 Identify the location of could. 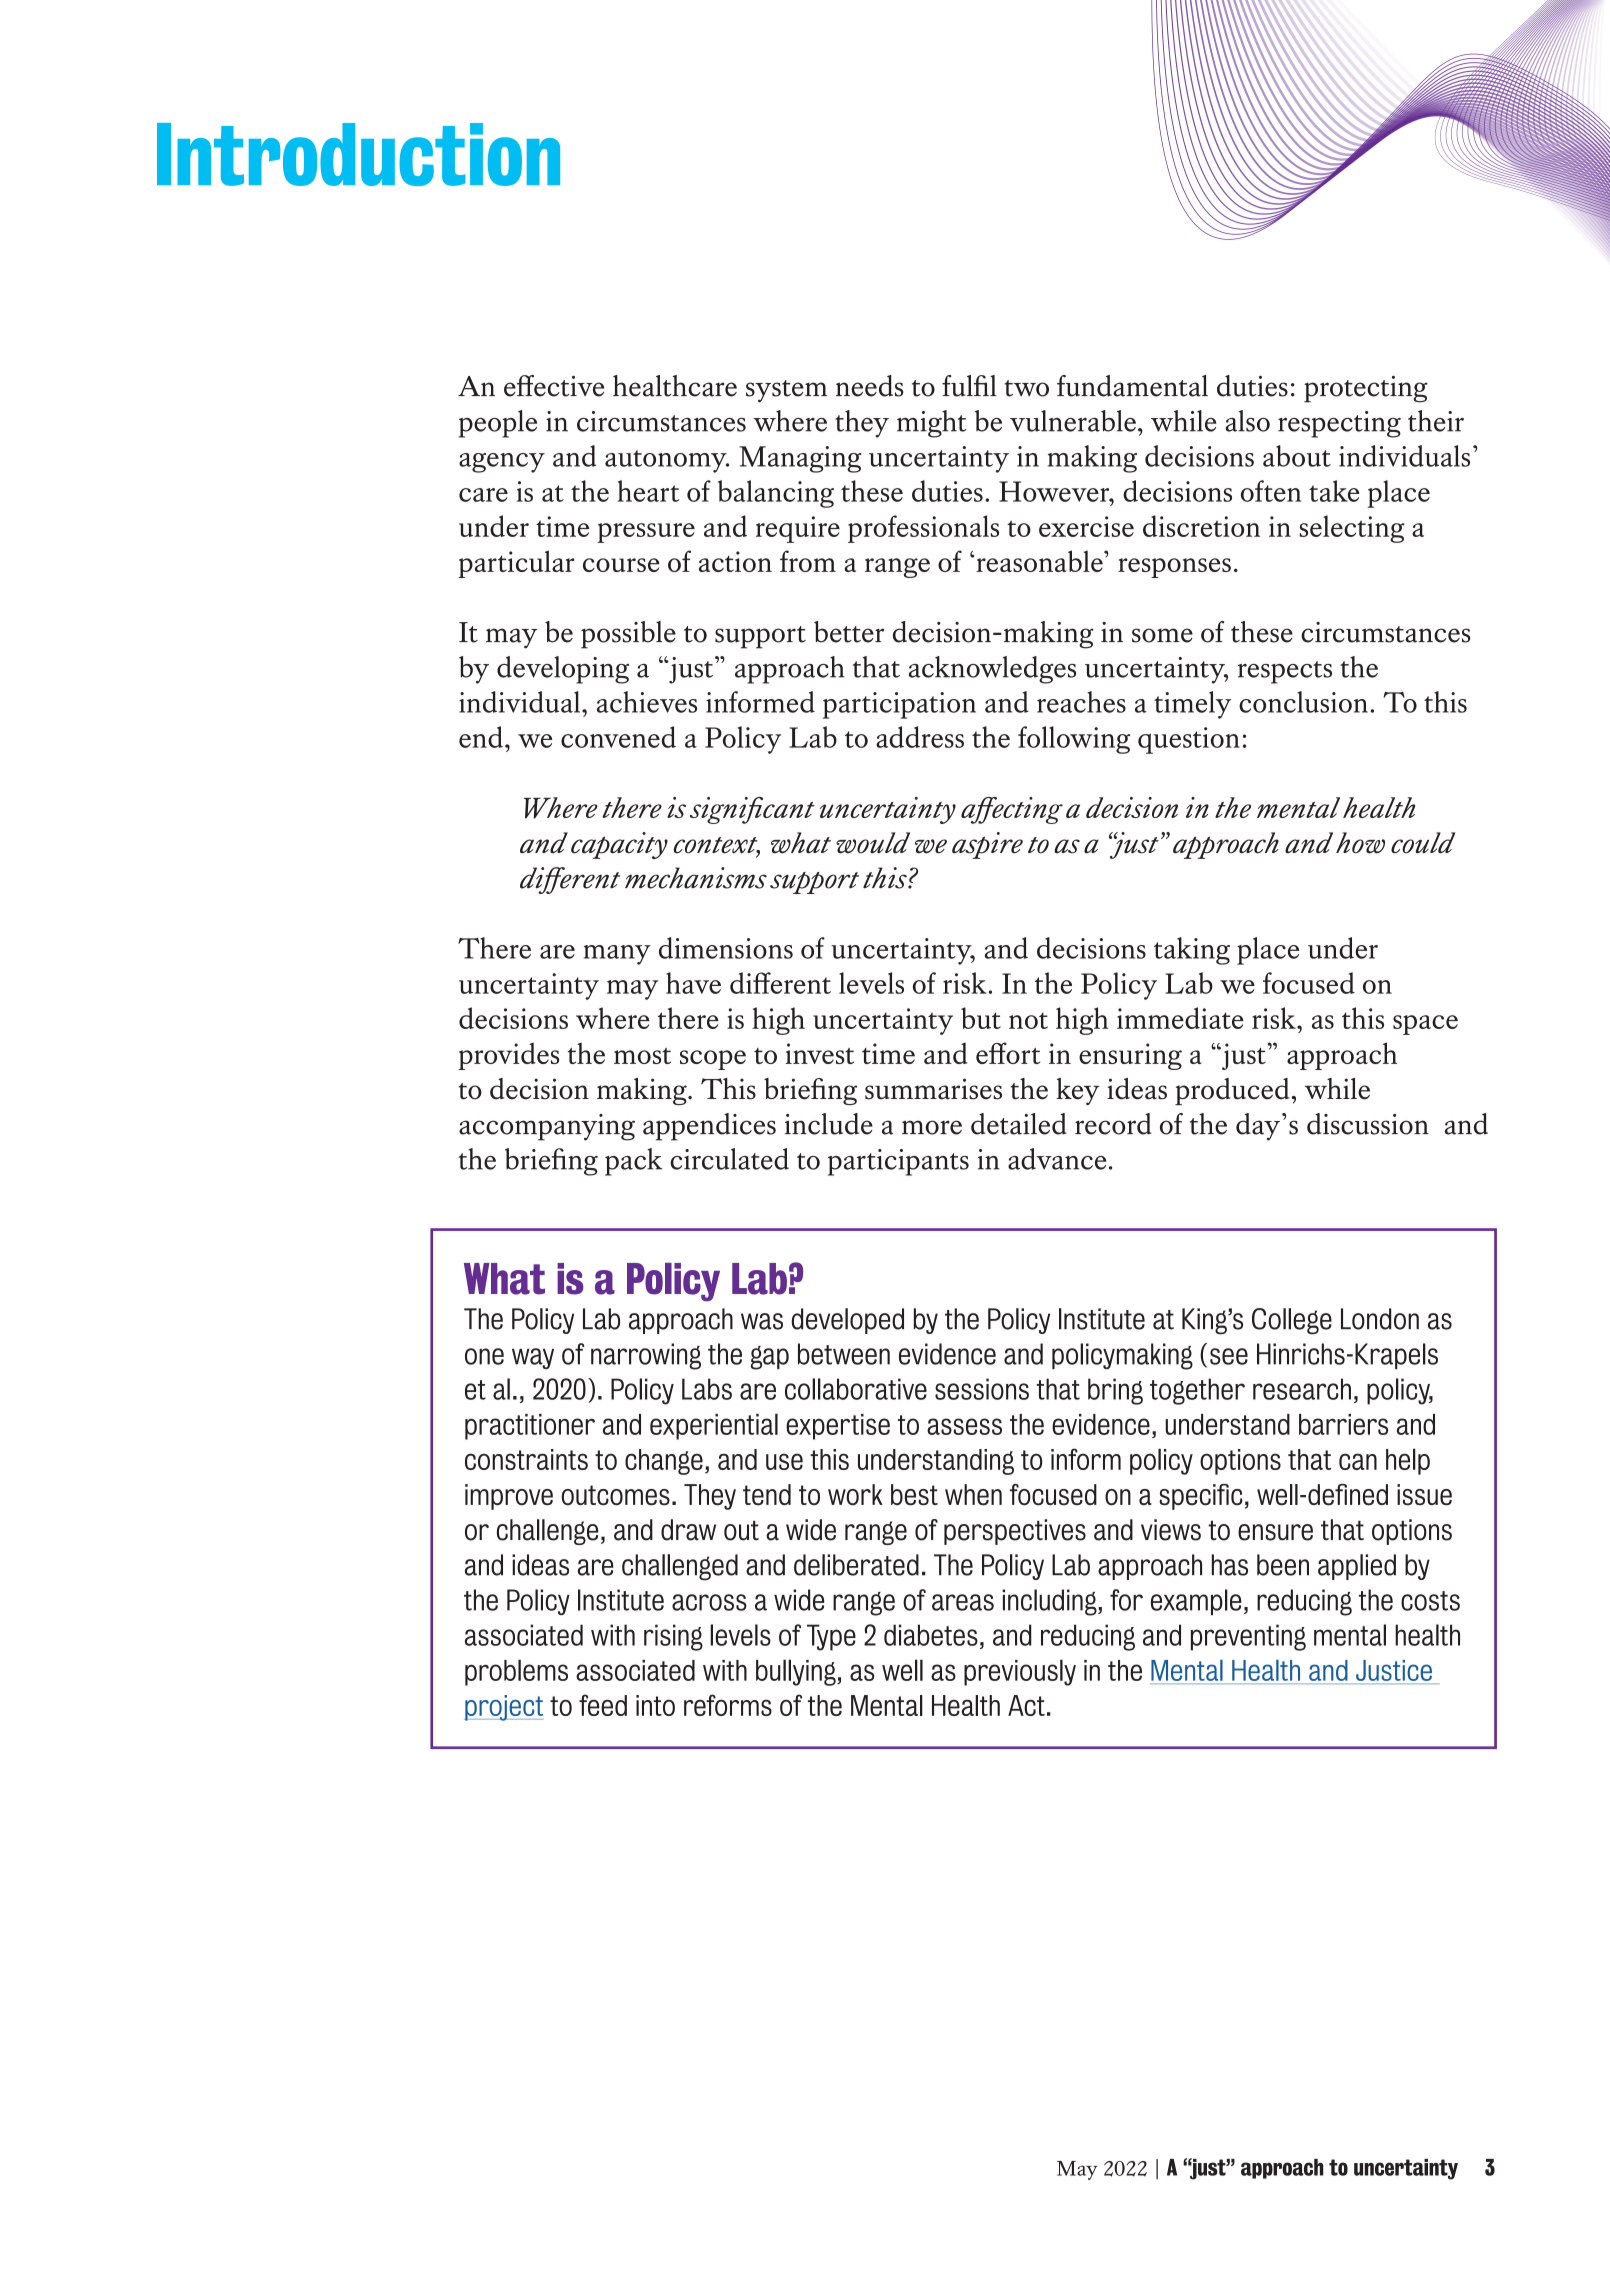
(1423, 843).
